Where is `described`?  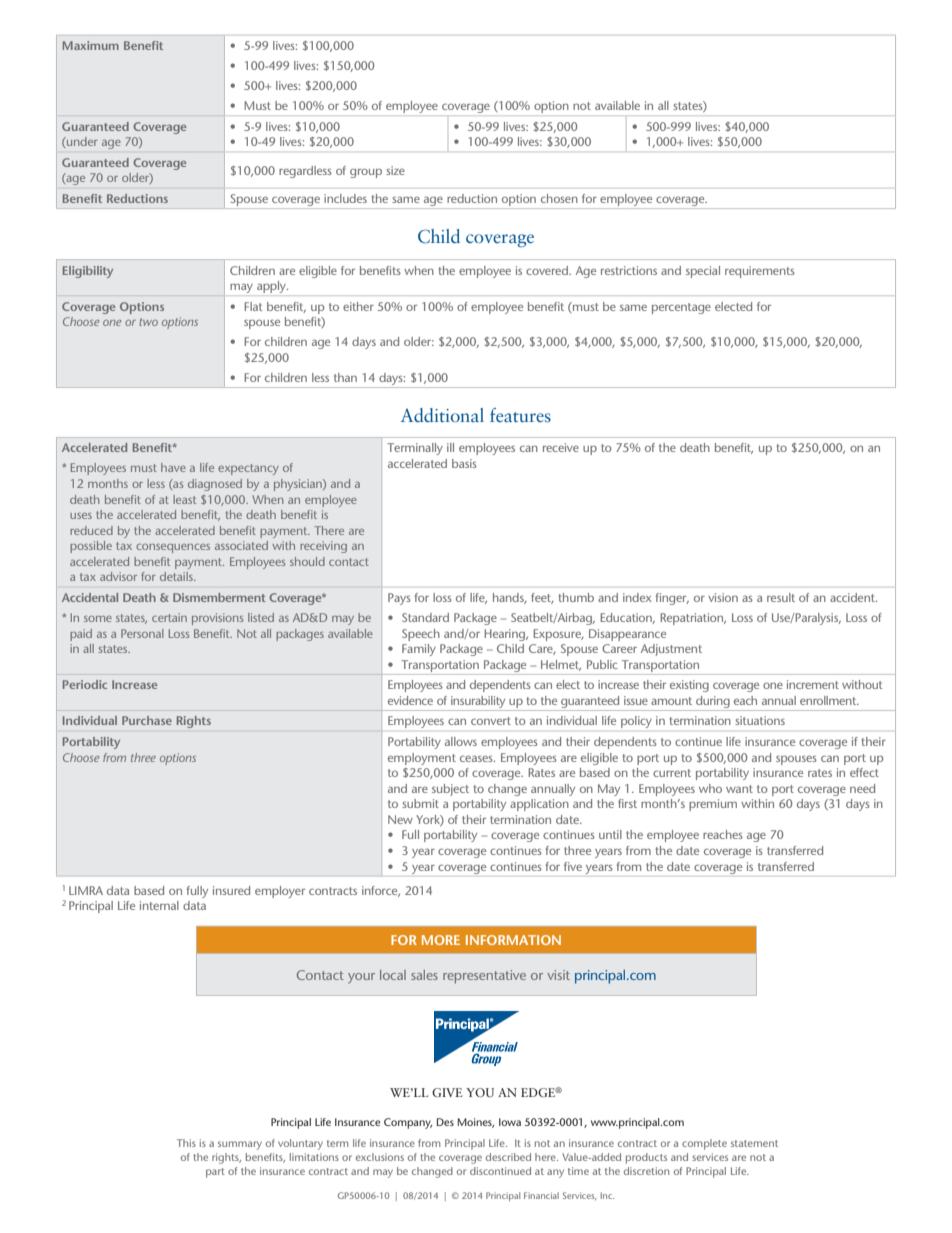 described is located at coordinates (508, 1157).
